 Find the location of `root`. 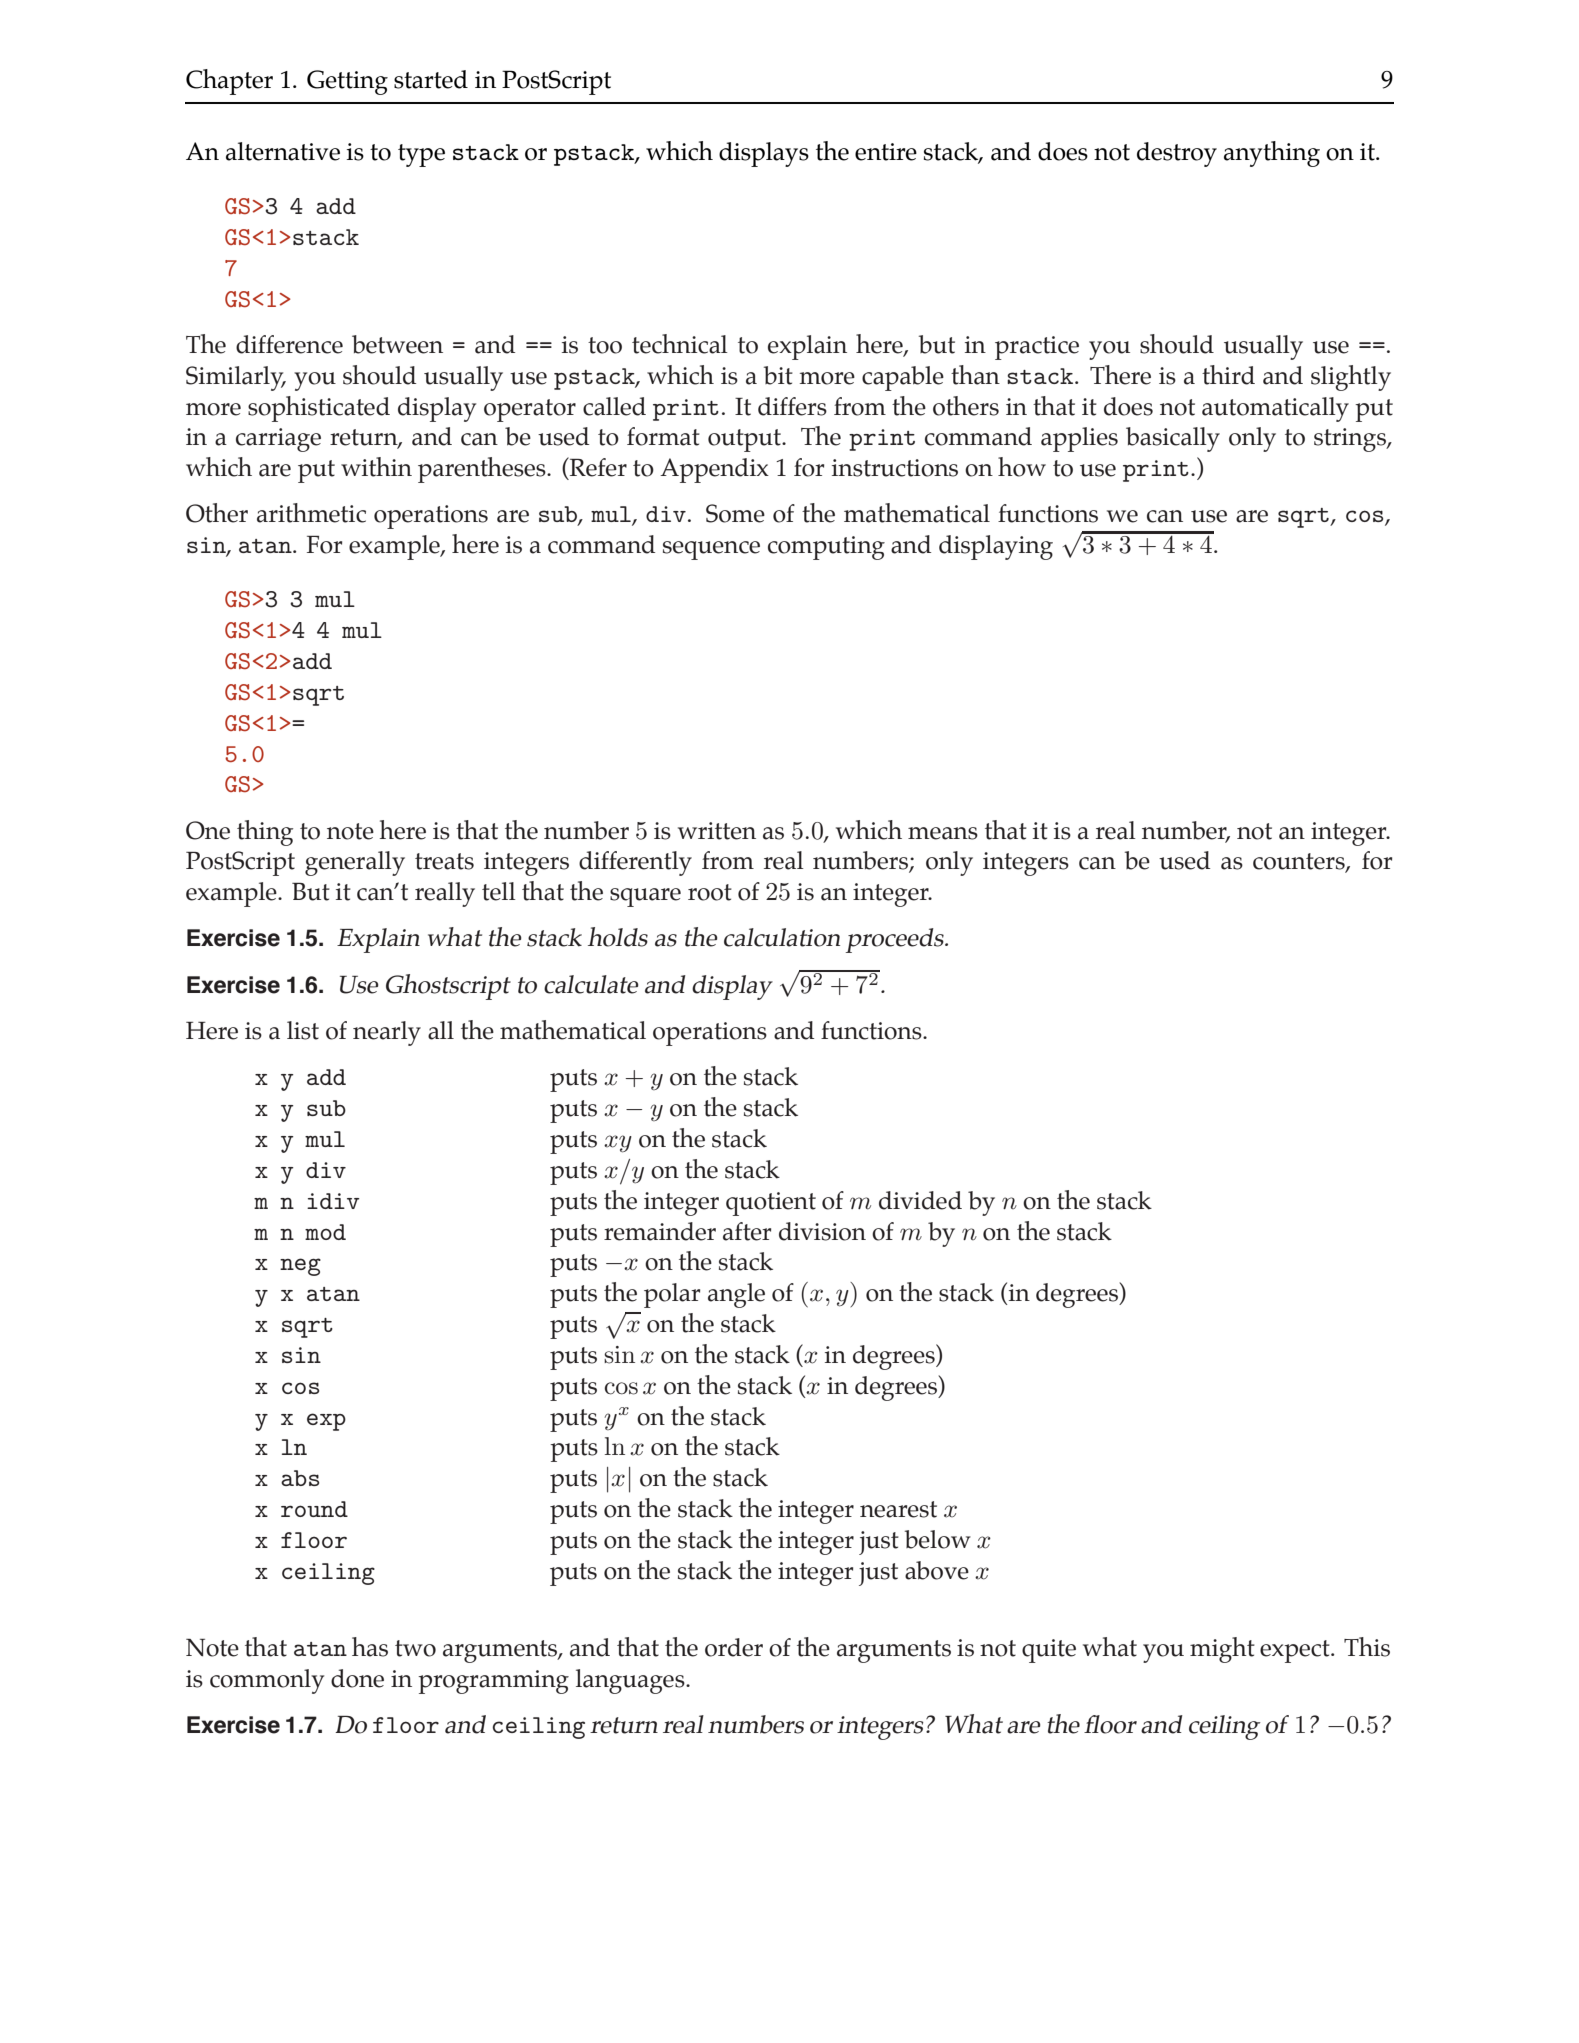

root is located at coordinates (710, 892).
